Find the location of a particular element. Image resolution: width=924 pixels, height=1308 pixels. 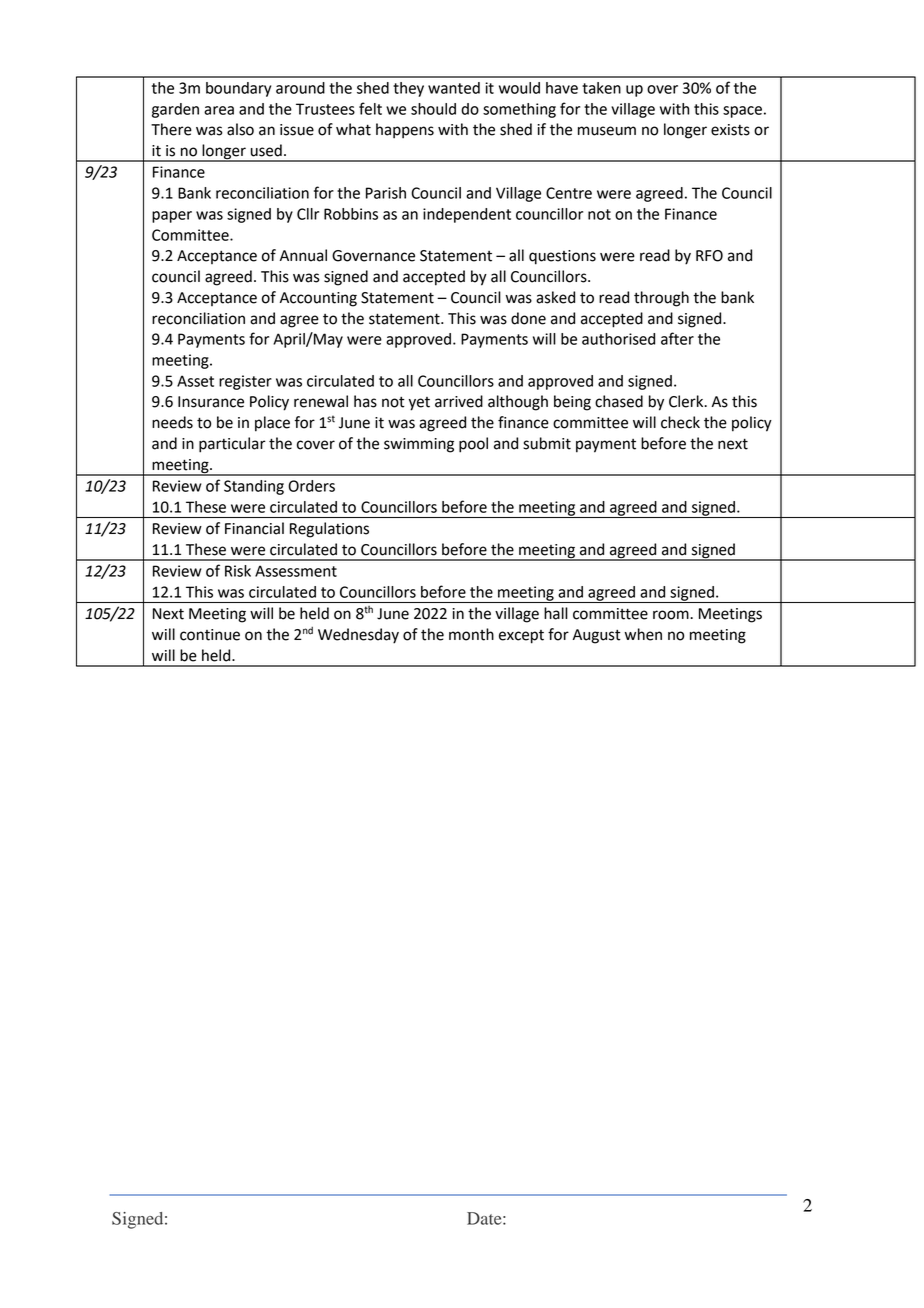

after is located at coordinates (677, 338).
